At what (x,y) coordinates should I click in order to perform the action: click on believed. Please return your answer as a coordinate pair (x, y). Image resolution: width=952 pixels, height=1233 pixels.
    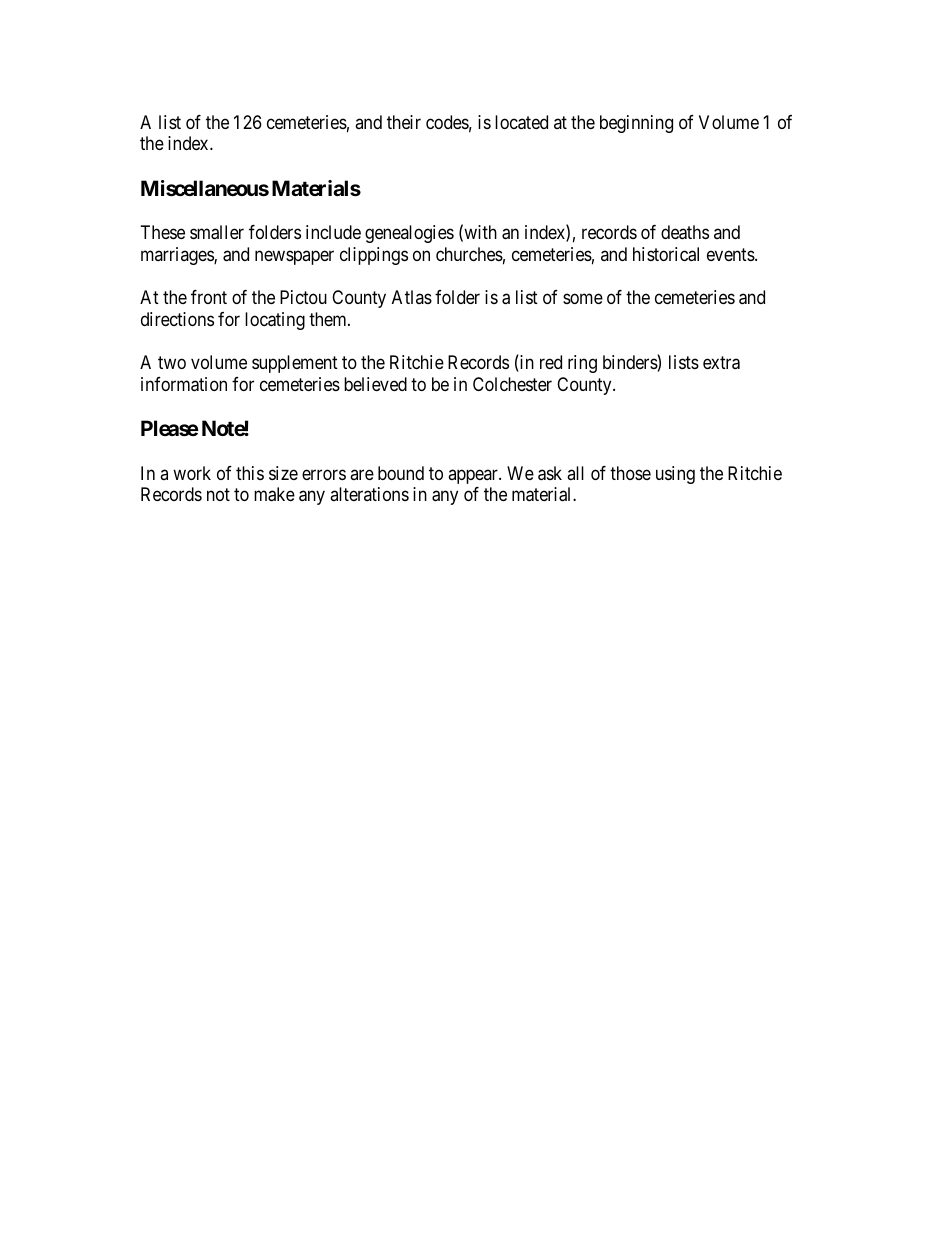
    Looking at the image, I should click on (375, 384).
